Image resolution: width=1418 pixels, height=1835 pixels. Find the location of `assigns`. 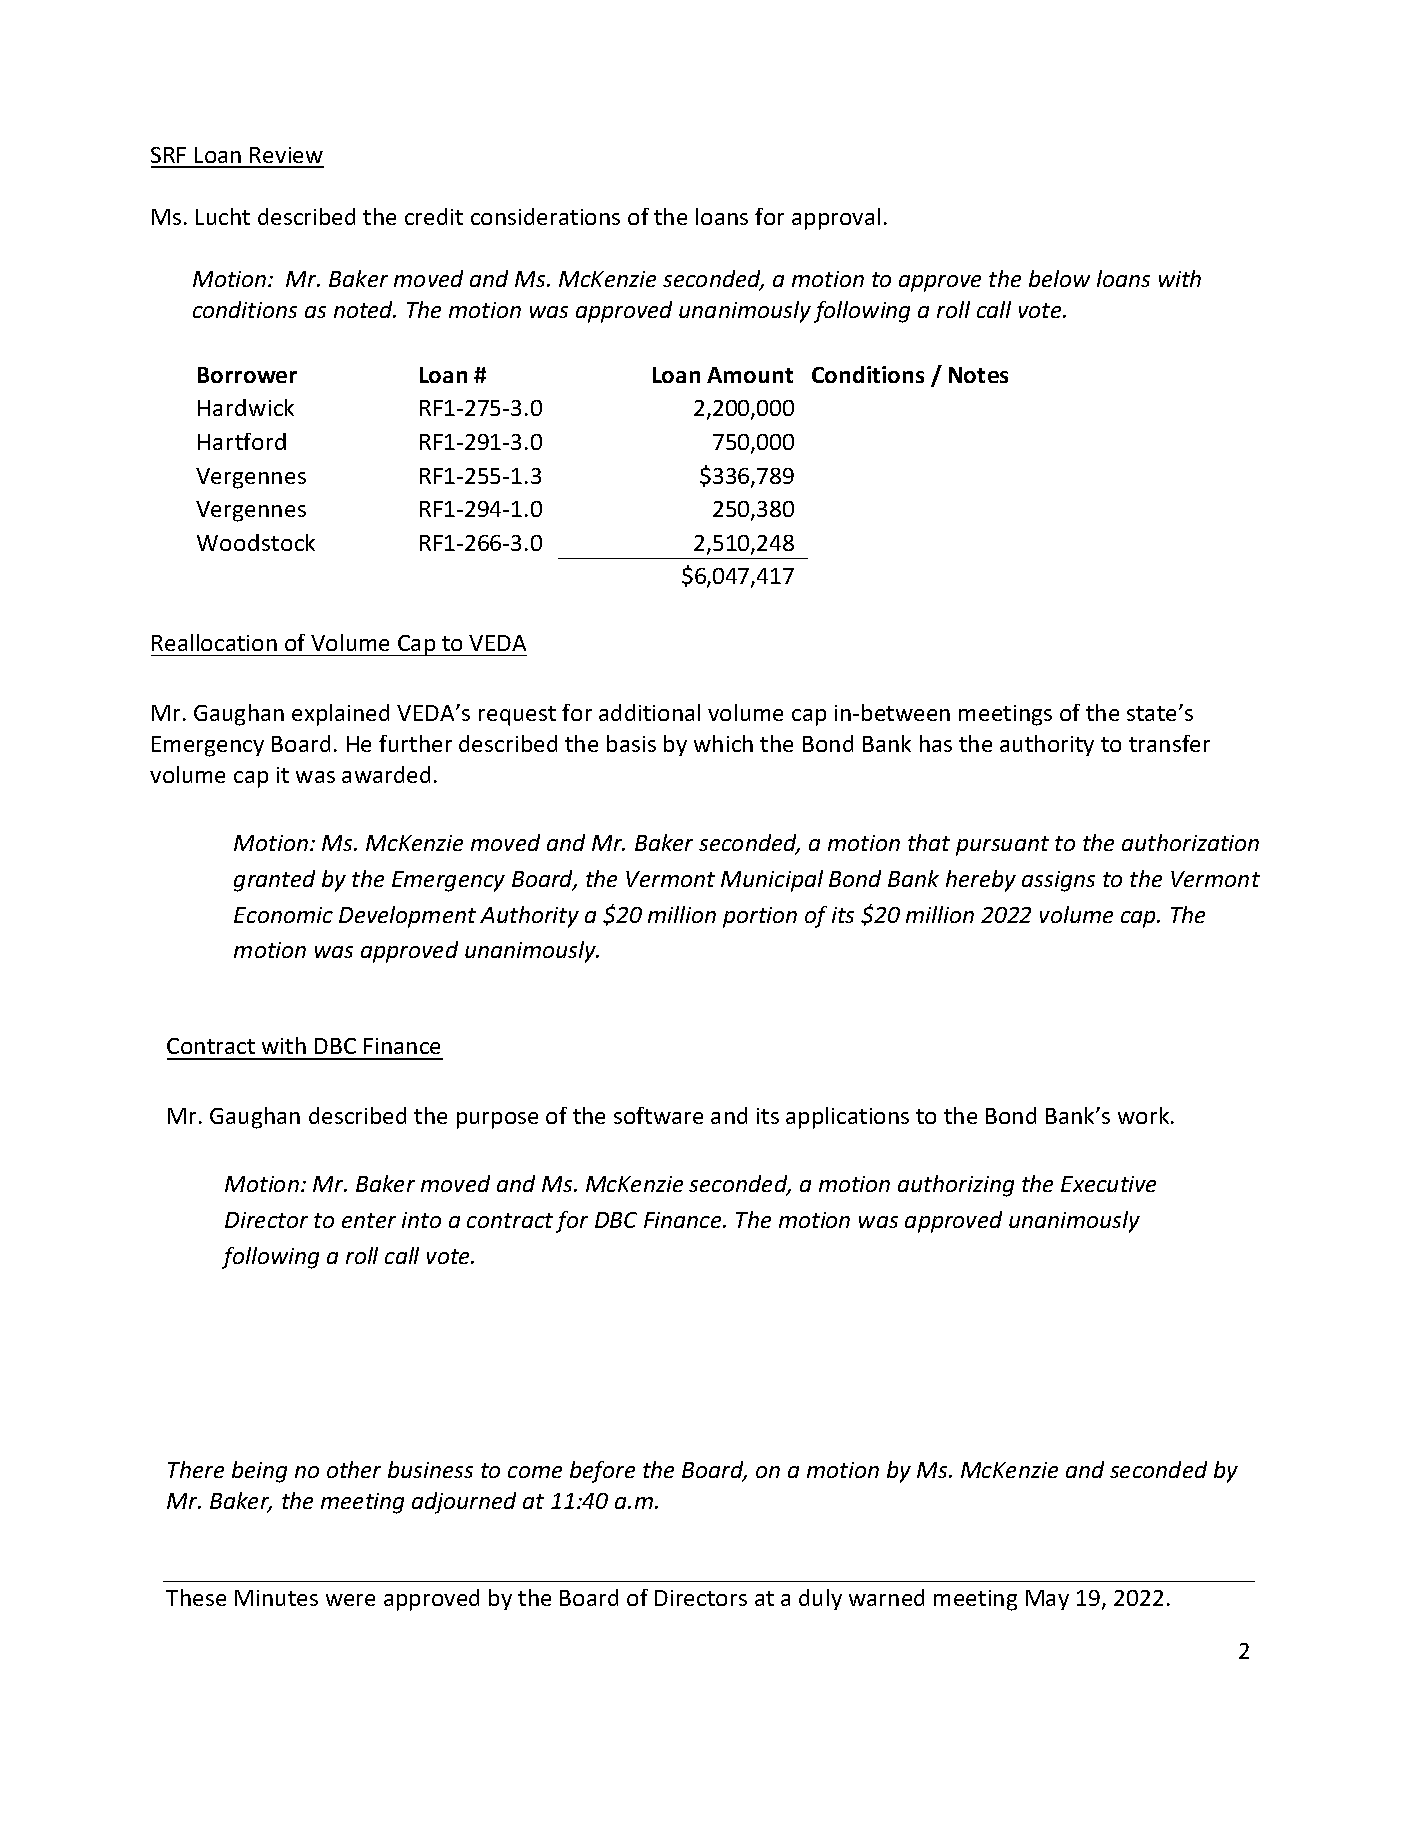

assigns is located at coordinates (1058, 881).
